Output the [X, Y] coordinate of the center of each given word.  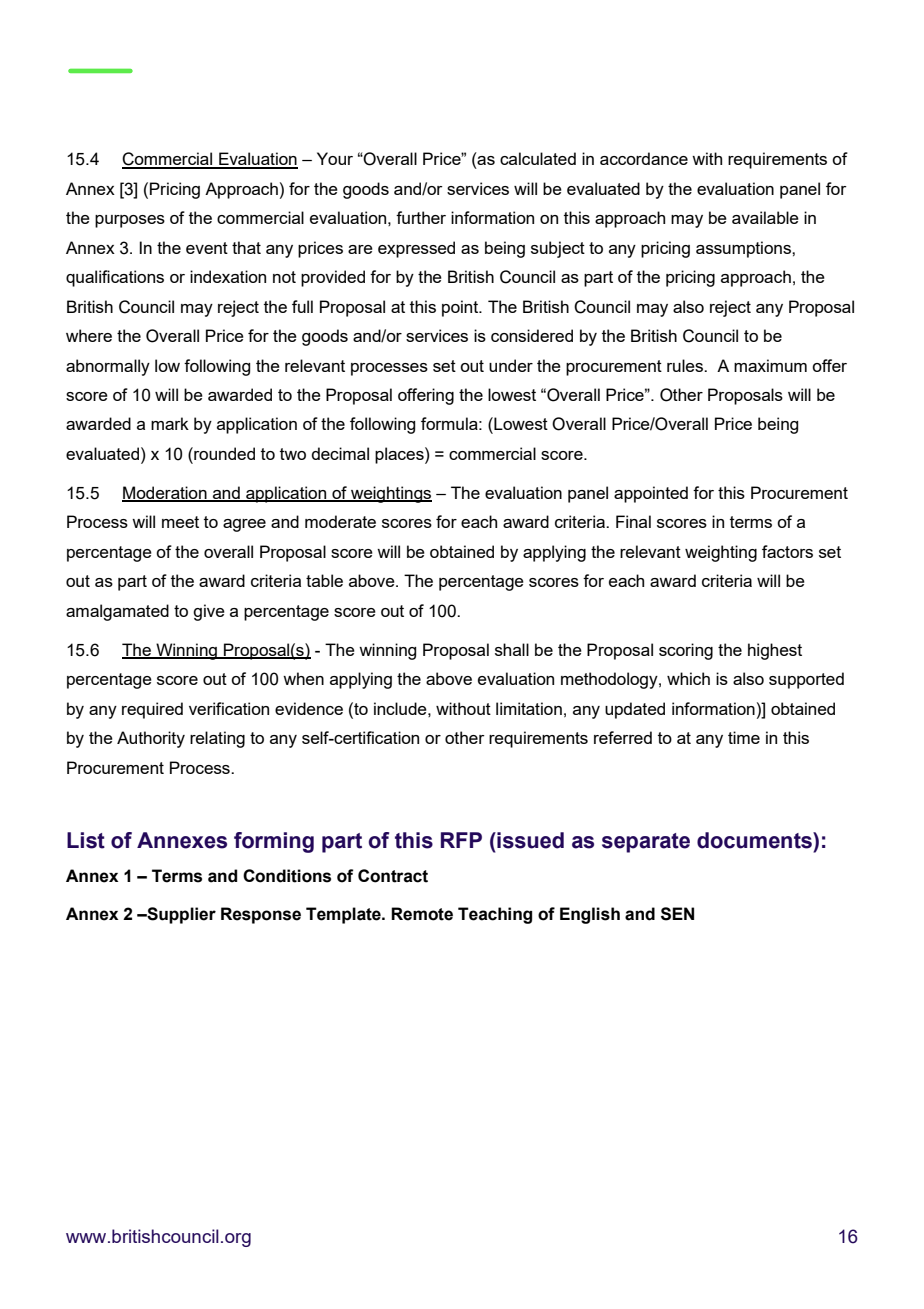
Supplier [180, 915]
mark [170, 423]
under [511, 365]
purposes [130, 221]
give [209, 612]
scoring [686, 651]
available [765, 217]
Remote [422, 914]
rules [686, 365]
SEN [677, 914]
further [421, 217]
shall [512, 649]
